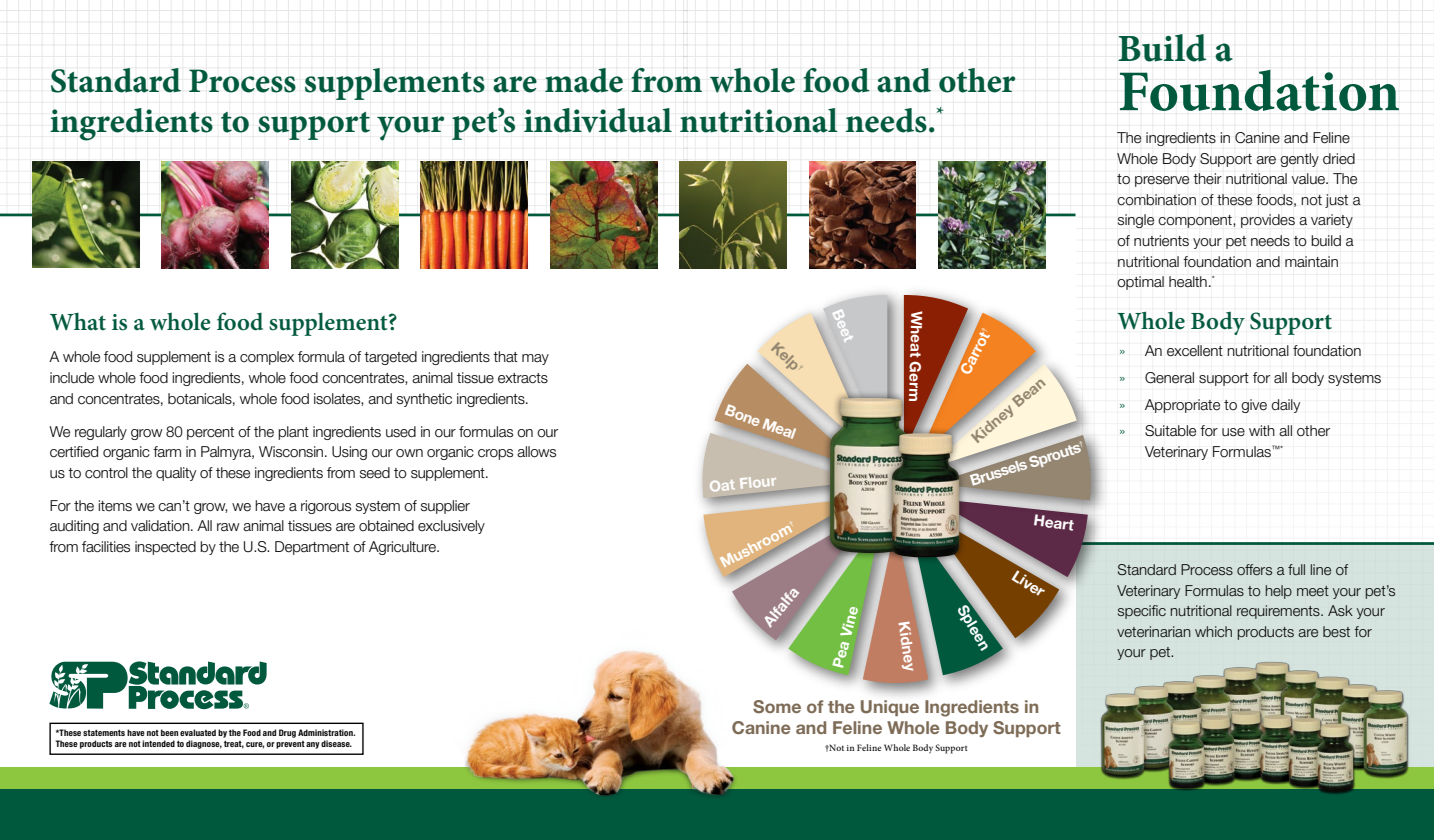 This screenshot has width=1434, height=840. Describe the element at coordinates (535, 359) in the screenshot. I see `may` at that location.
